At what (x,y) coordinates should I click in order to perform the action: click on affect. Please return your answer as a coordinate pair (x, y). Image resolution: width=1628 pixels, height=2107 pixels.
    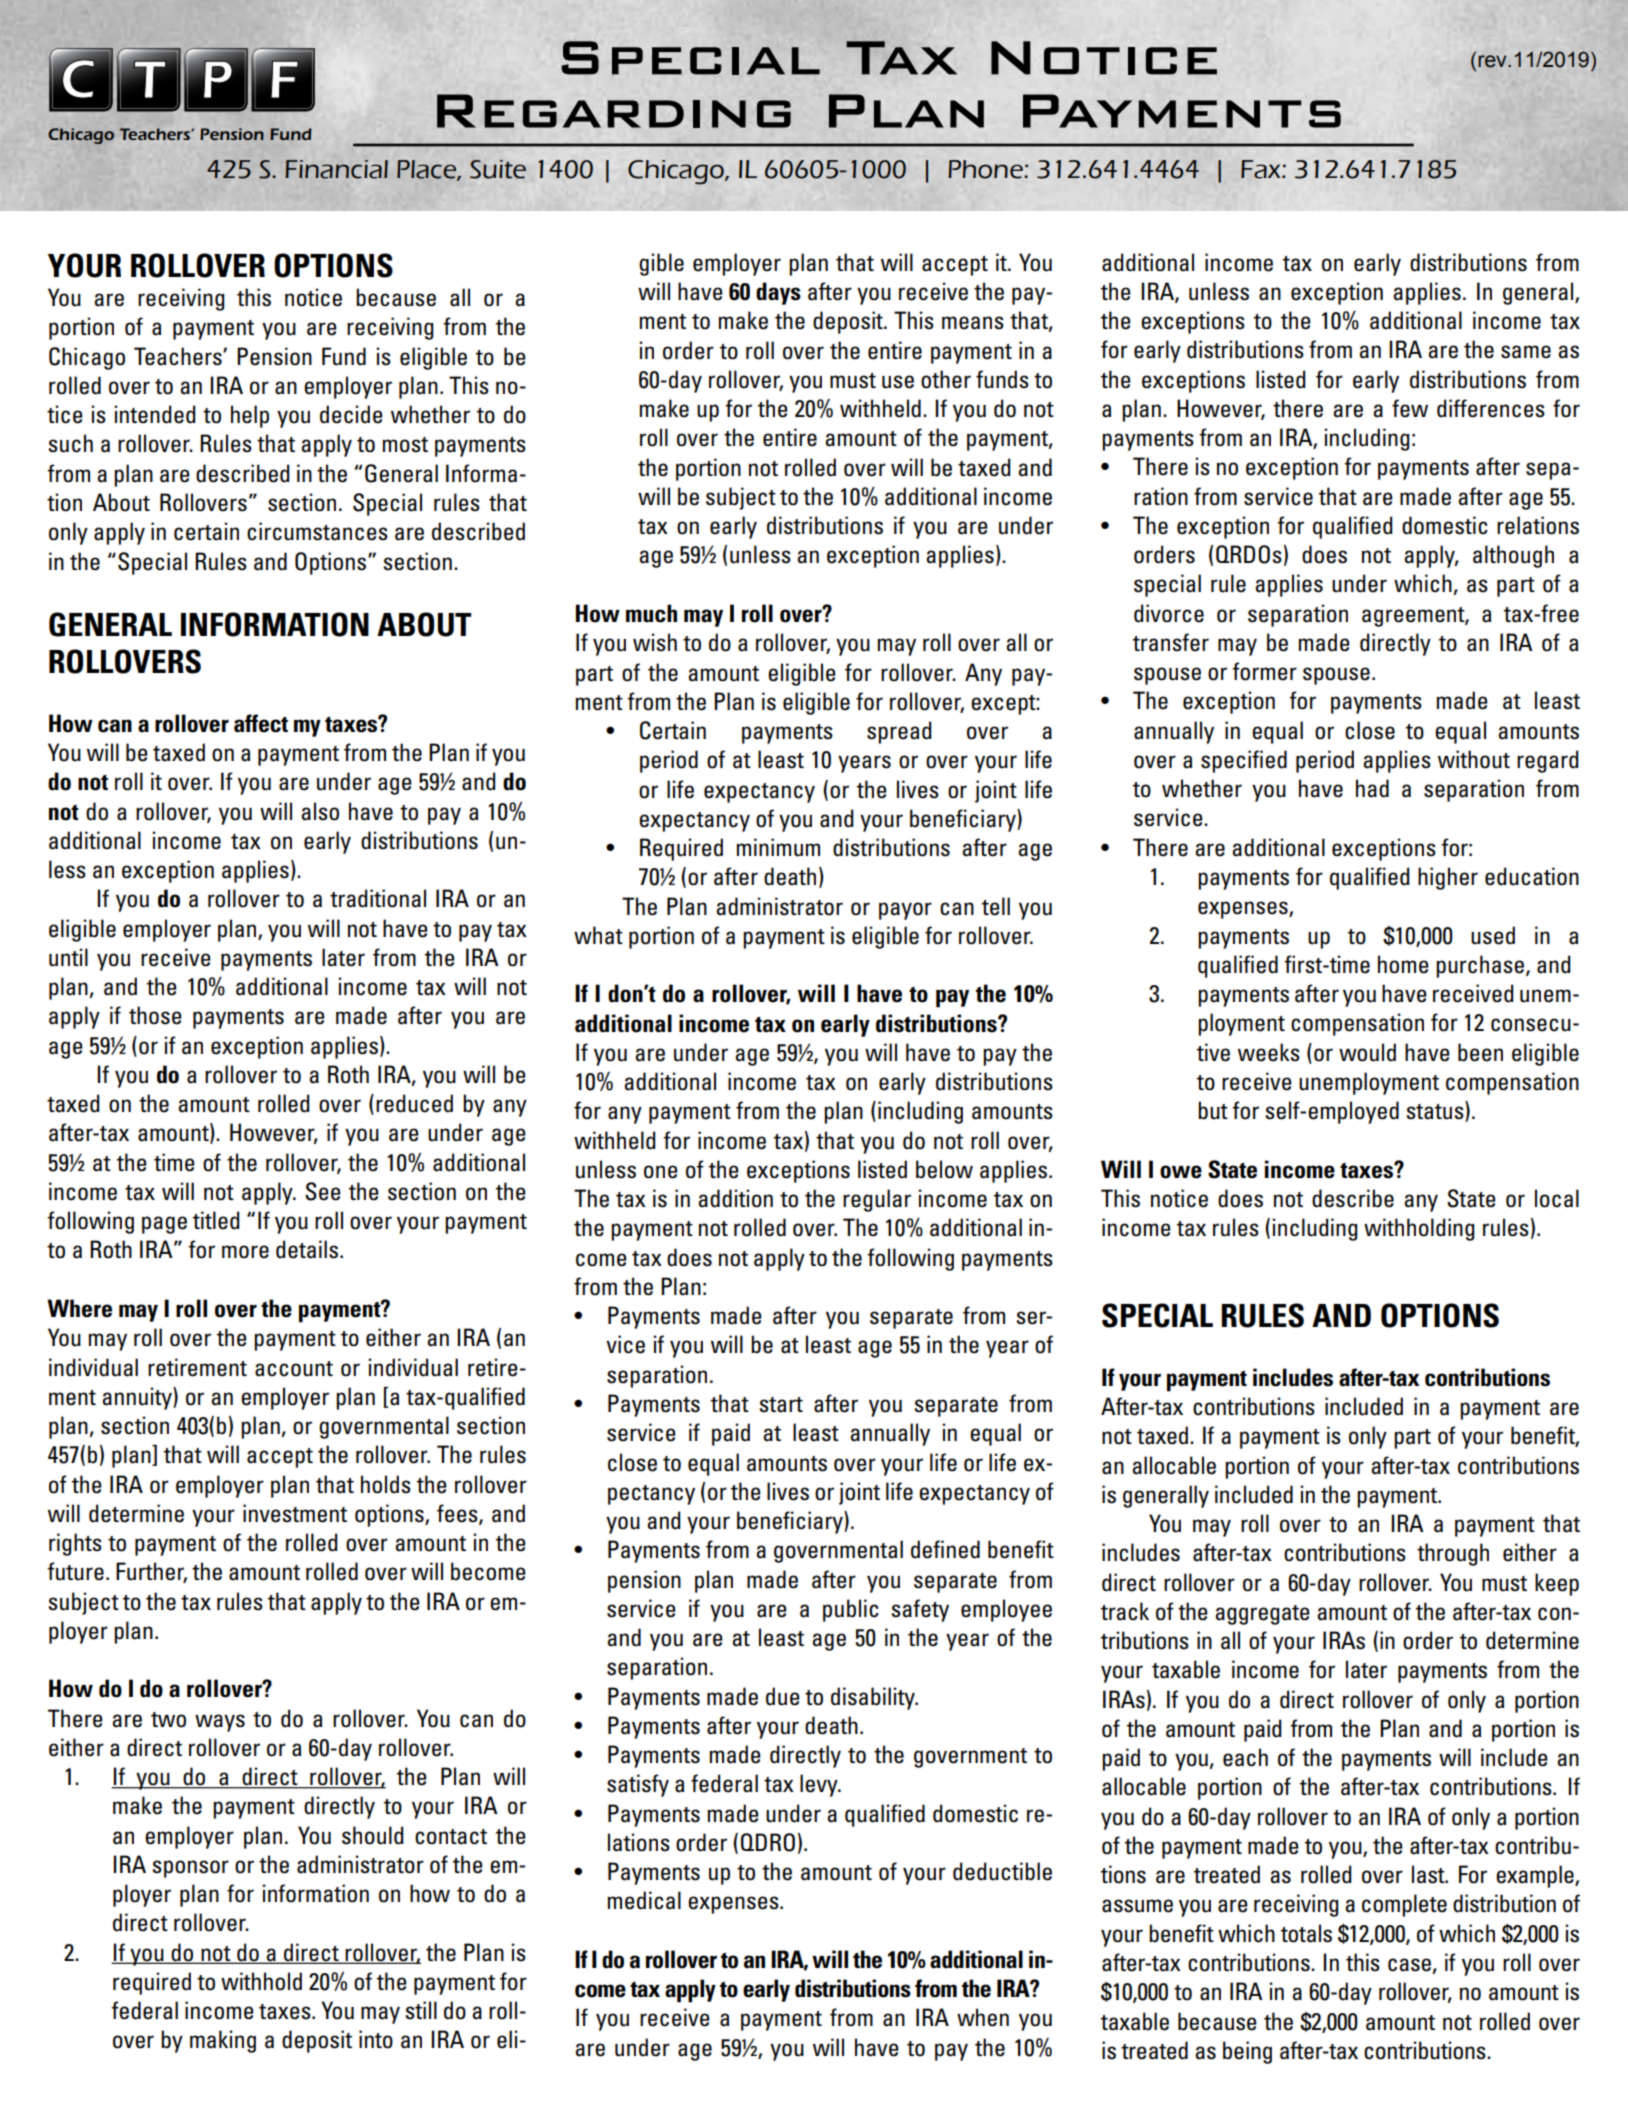
    Looking at the image, I should click on (261, 723).
